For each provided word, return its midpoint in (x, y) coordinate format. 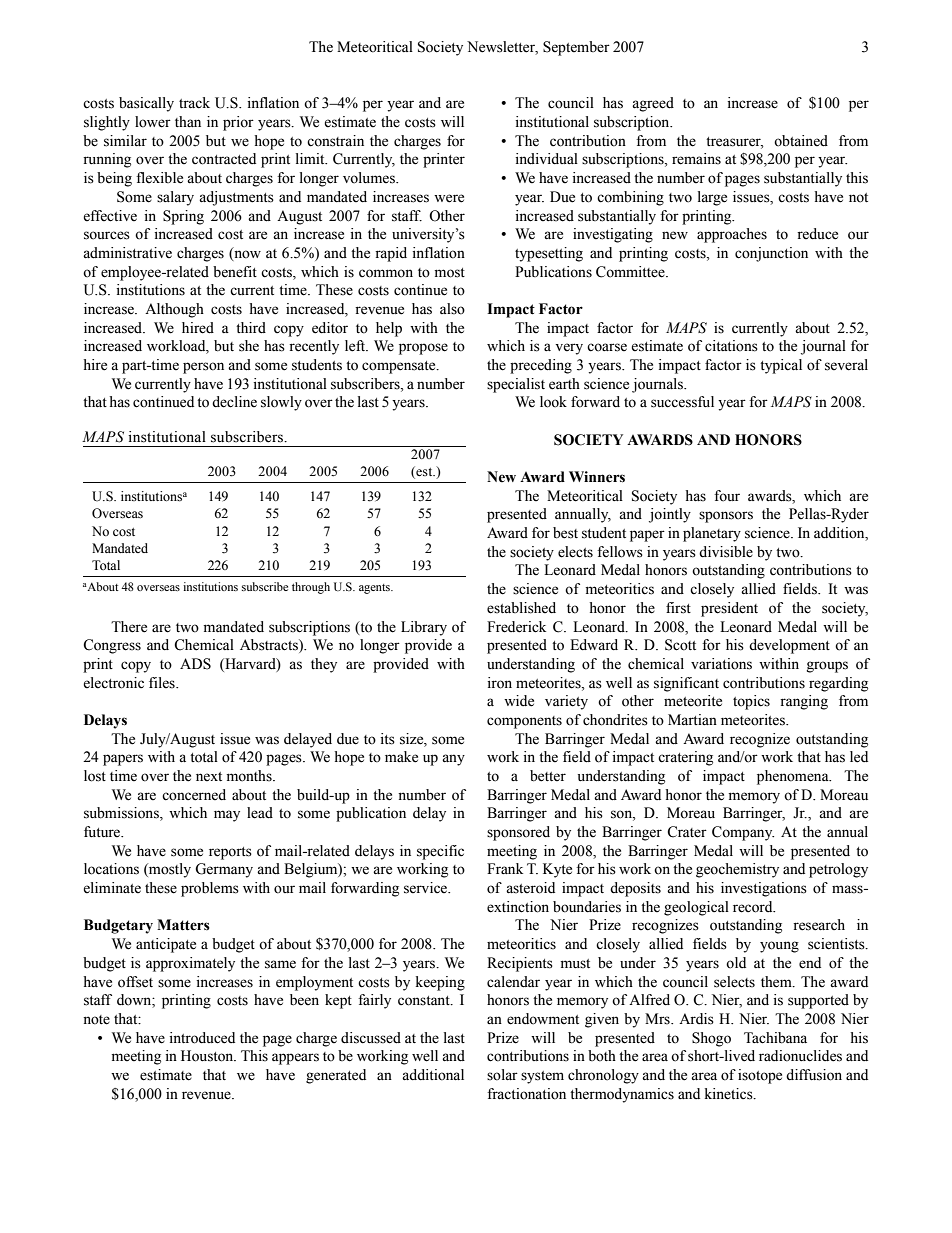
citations (731, 346)
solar (502, 1075)
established (521, 608)
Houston (208, 1056)
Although (174, 310)
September (576, 48)
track (194, 103)
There (129, 627)
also (452, 309)
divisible (726, 552)
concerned (194, 795)
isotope (760, 1076)
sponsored (518, 833)
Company (743, 833)
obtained (801, 141)
